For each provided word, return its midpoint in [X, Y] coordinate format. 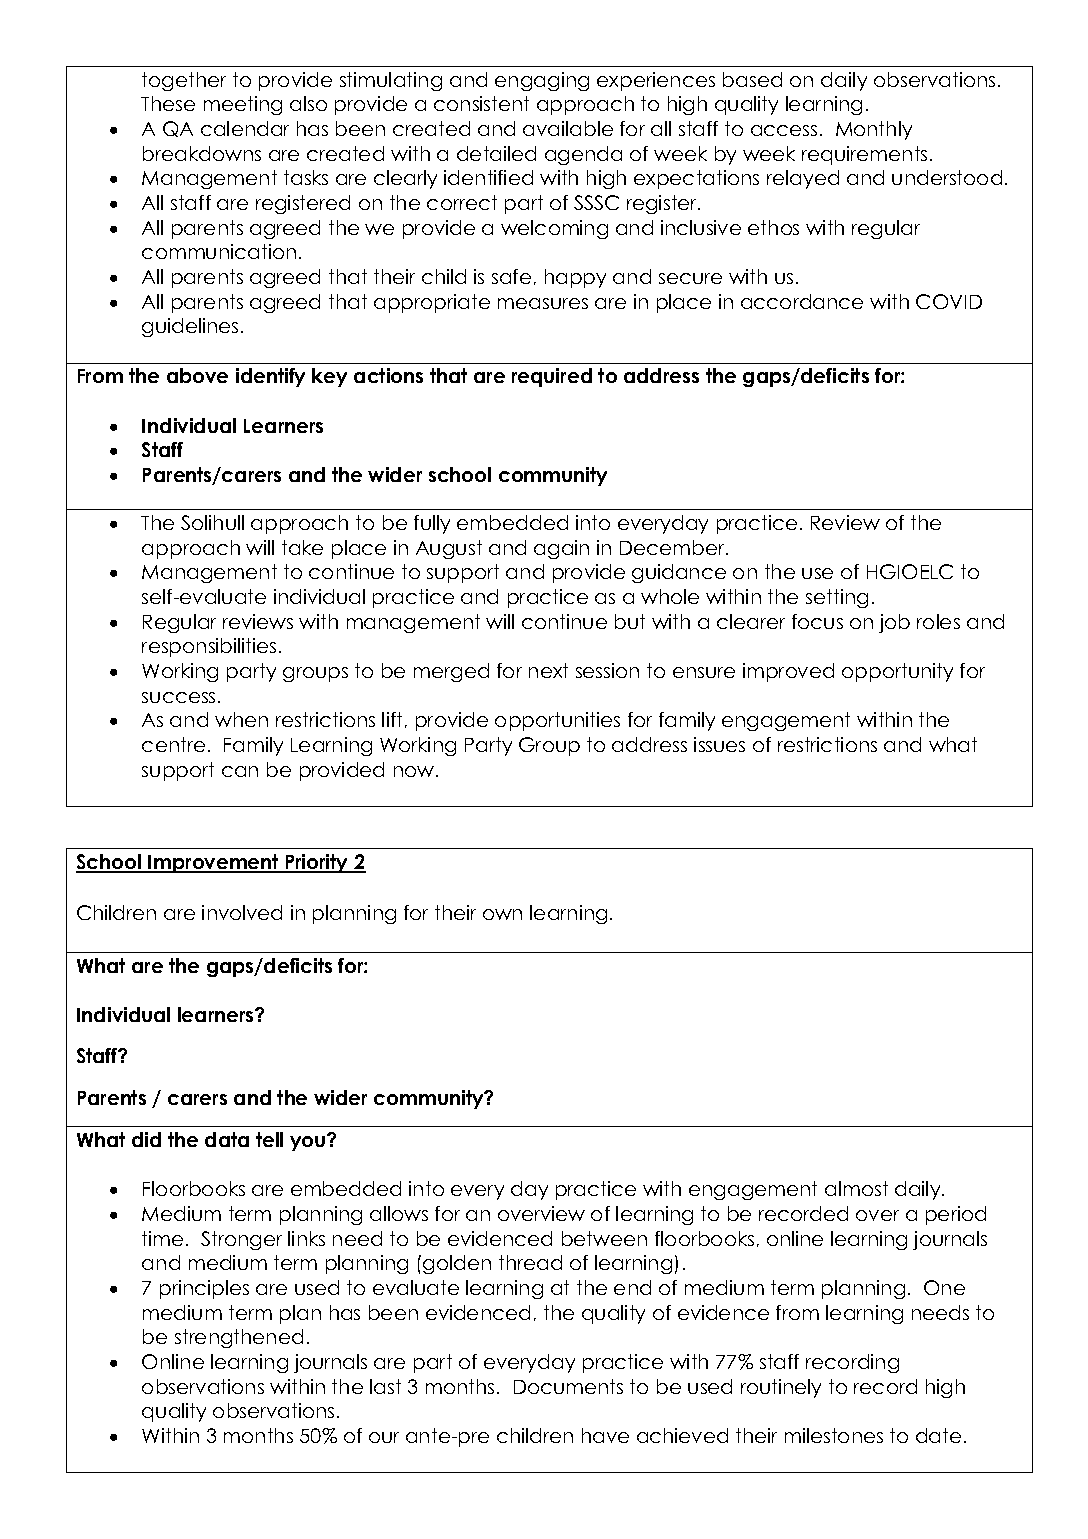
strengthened [239, 1338]
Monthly [874, 130]
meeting [243, 105]
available [568, 128]
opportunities [557, 721]
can [240, 771]
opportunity [897, 672]
